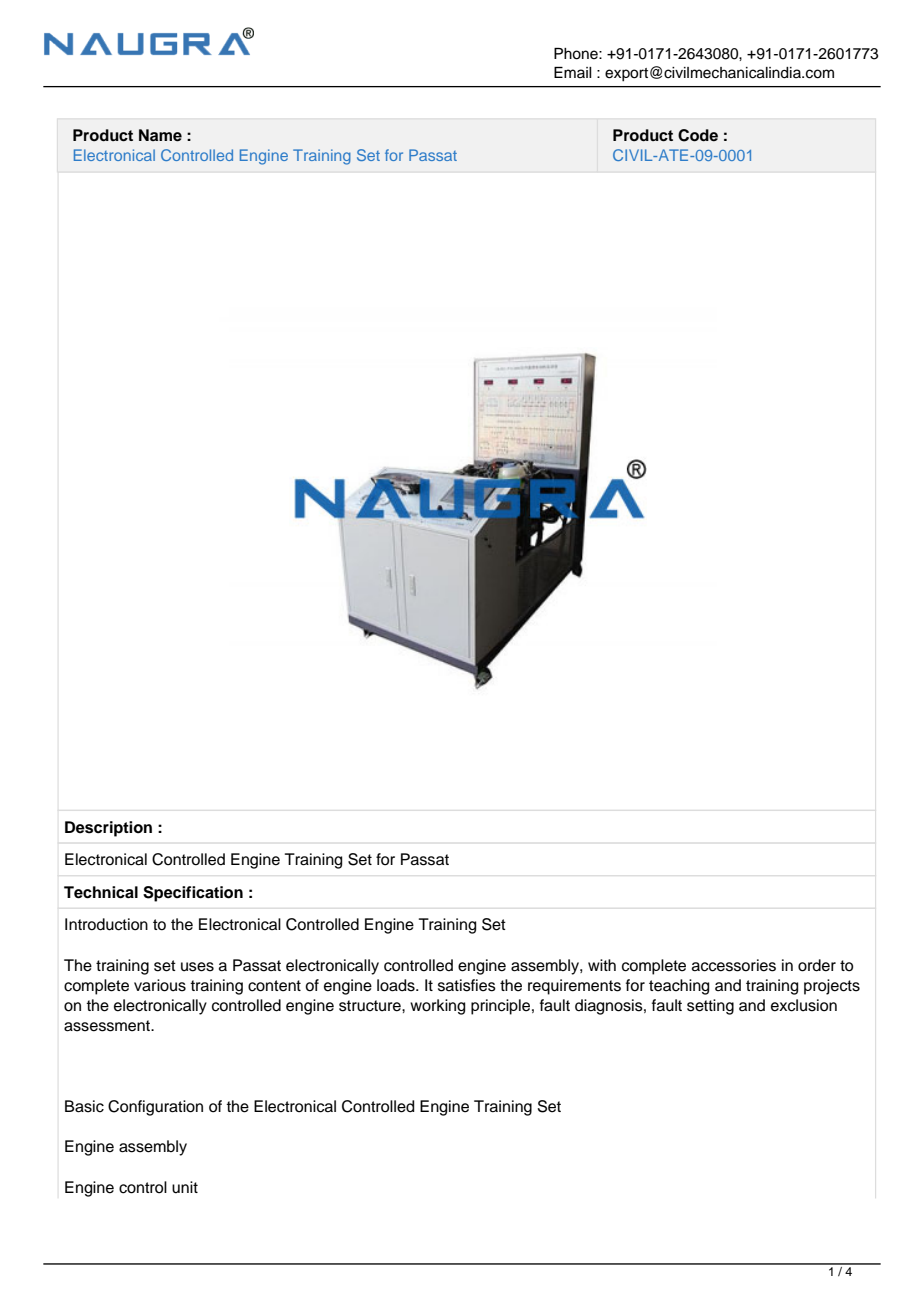 The image size is (924, 1308). Describe the element at coordinates (698, 135) in the screenshot. I see `Code` at that location.
